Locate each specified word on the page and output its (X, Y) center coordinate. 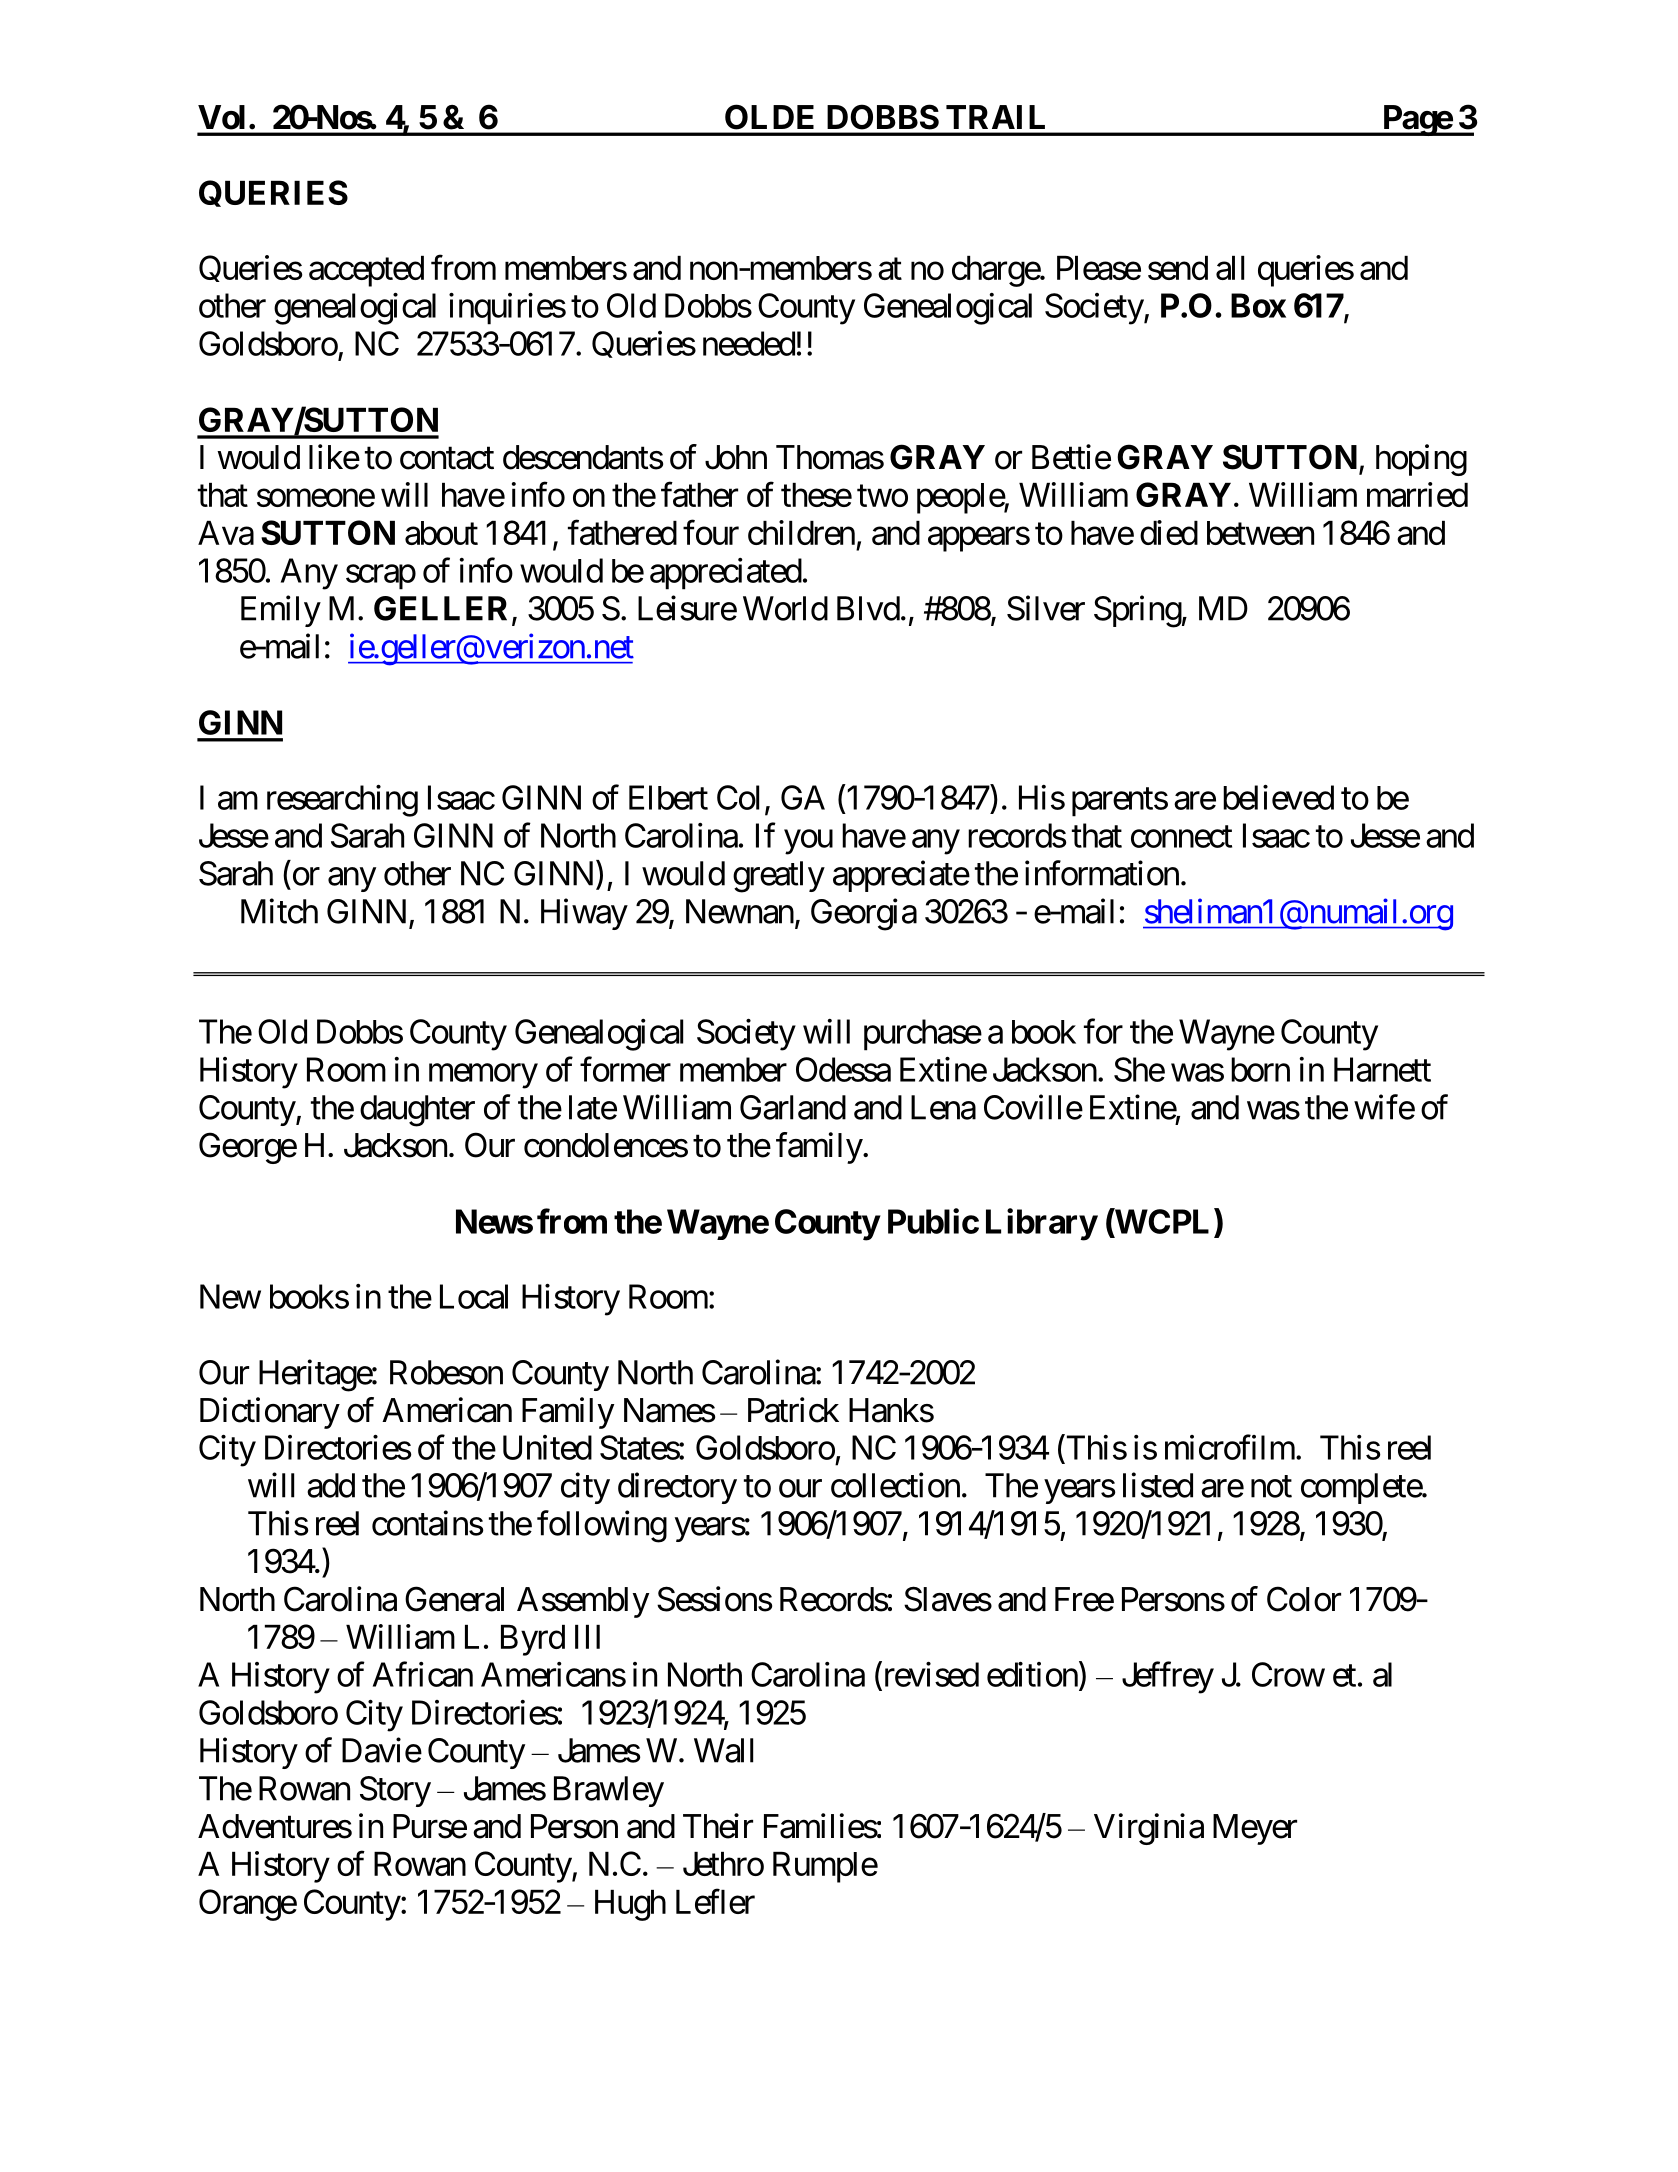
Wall (723, 1750)
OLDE (769, 117)
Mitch (279, 911)
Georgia (864, 914)
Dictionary (270, 1413)
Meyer (1255, 1829)
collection (895, 1485)
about (441, 533)
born (1260, 1069)
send (1178, 268)
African (423, 1674)
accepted (366, 271)
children (801, 532)
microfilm (1230, 1447)
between (1260, 533)
